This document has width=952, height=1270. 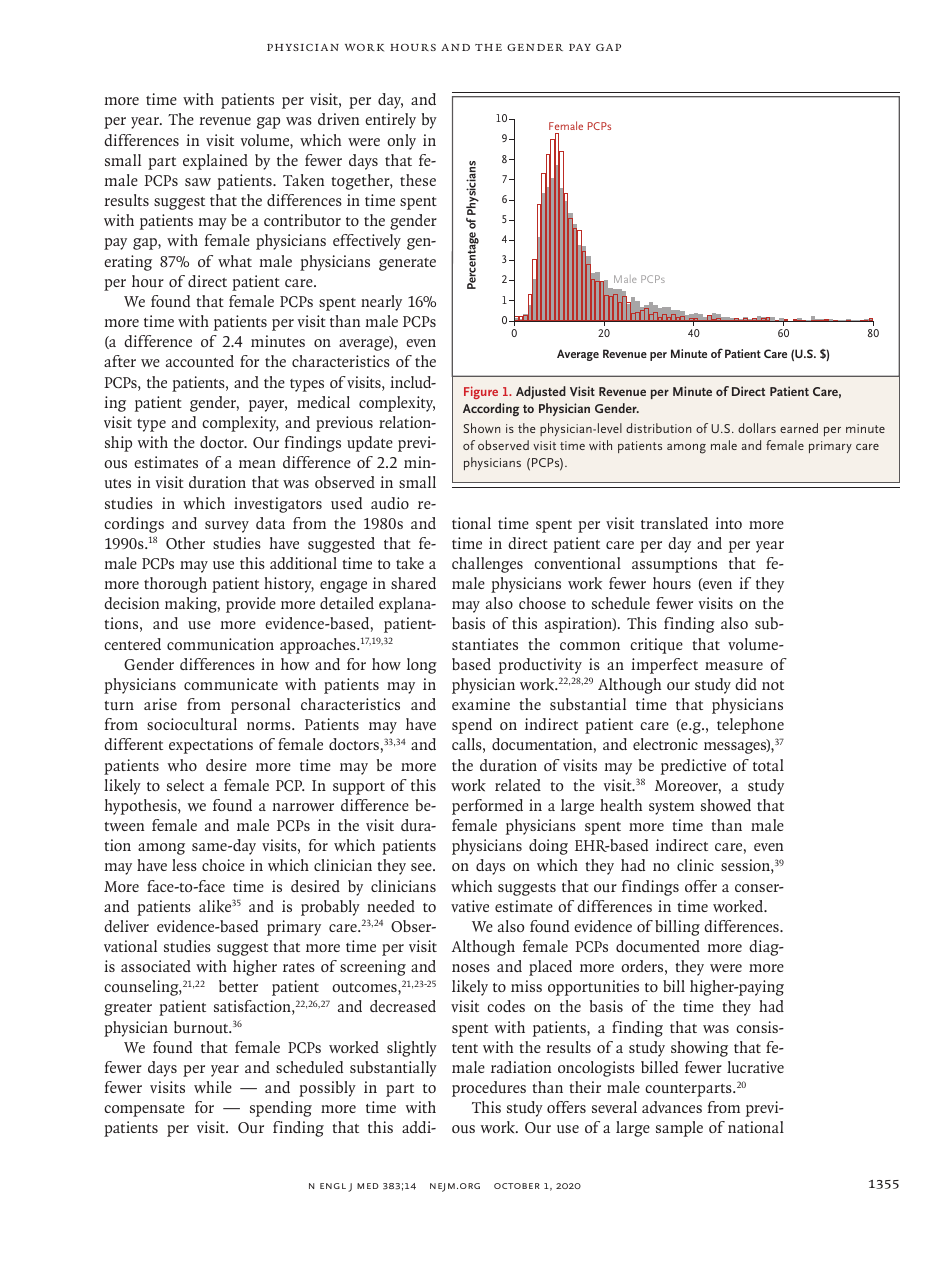 What do you see at coordinates (481, 704) in the document?
I see `examine` at bounding box center [481, 704].
